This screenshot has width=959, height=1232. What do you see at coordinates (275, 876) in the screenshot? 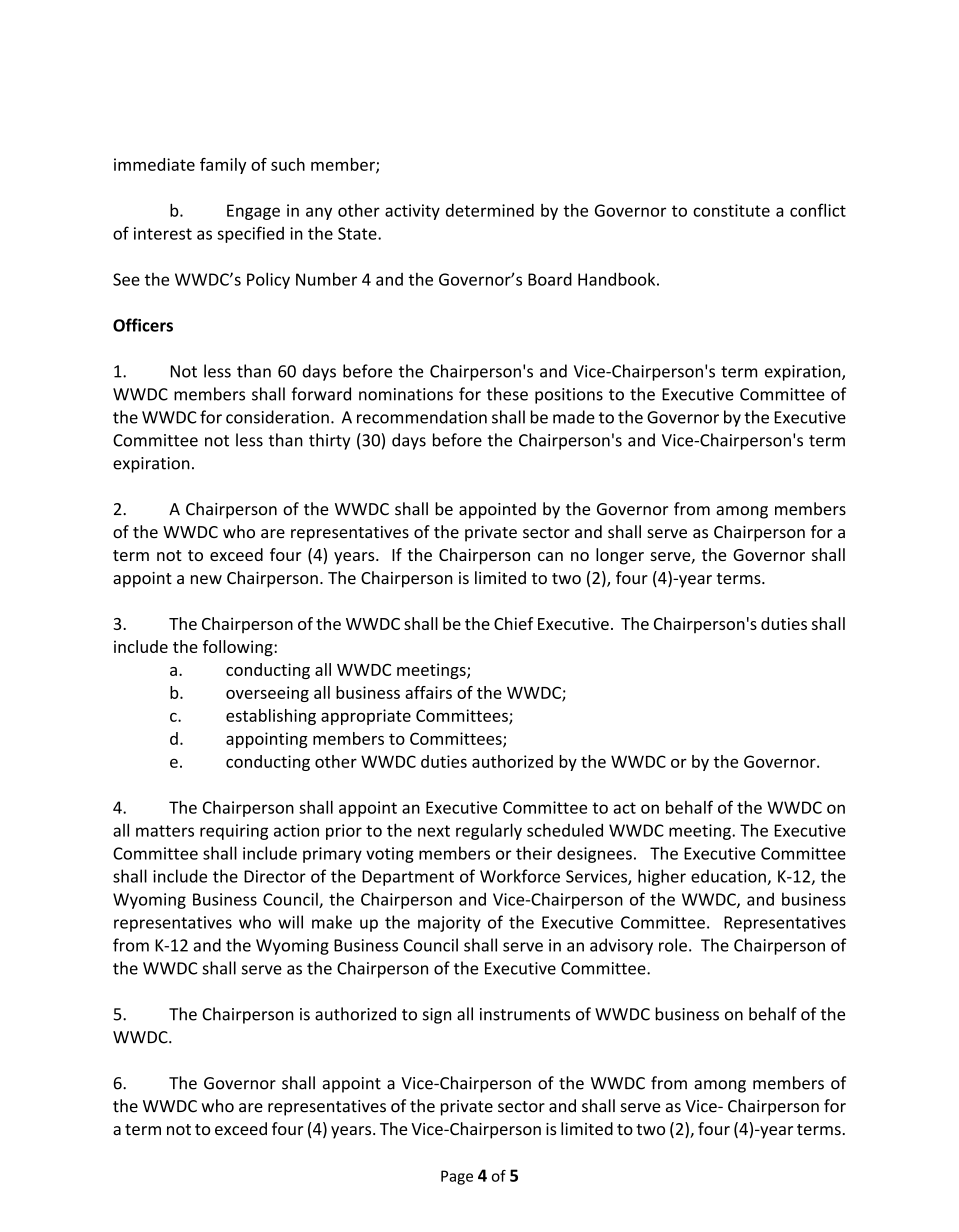
I see `Director` at bounding box center [275, 876].
